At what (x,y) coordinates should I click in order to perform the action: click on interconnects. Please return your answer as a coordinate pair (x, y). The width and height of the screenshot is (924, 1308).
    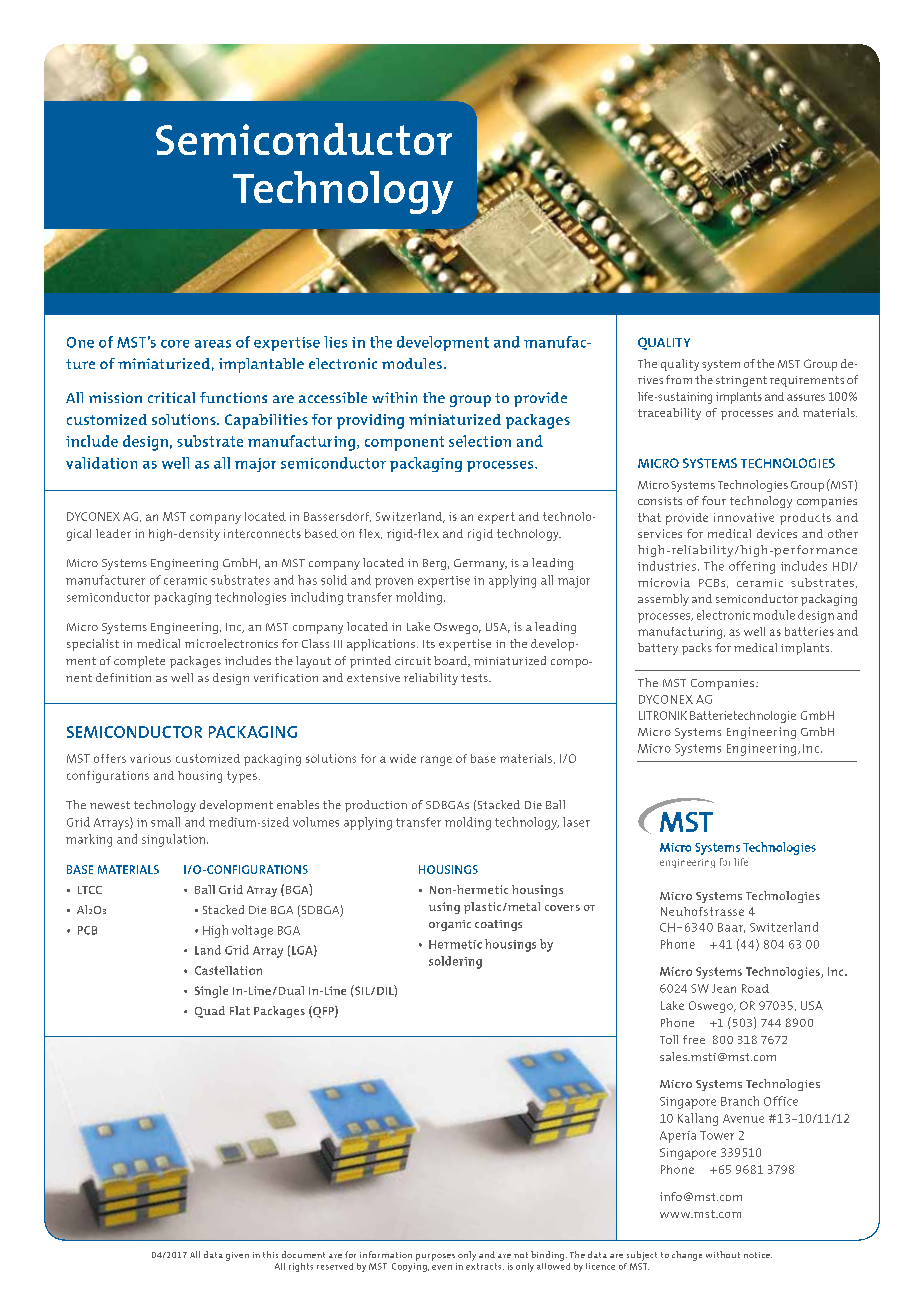
    Looking at the image, I should click on (262, 533).
